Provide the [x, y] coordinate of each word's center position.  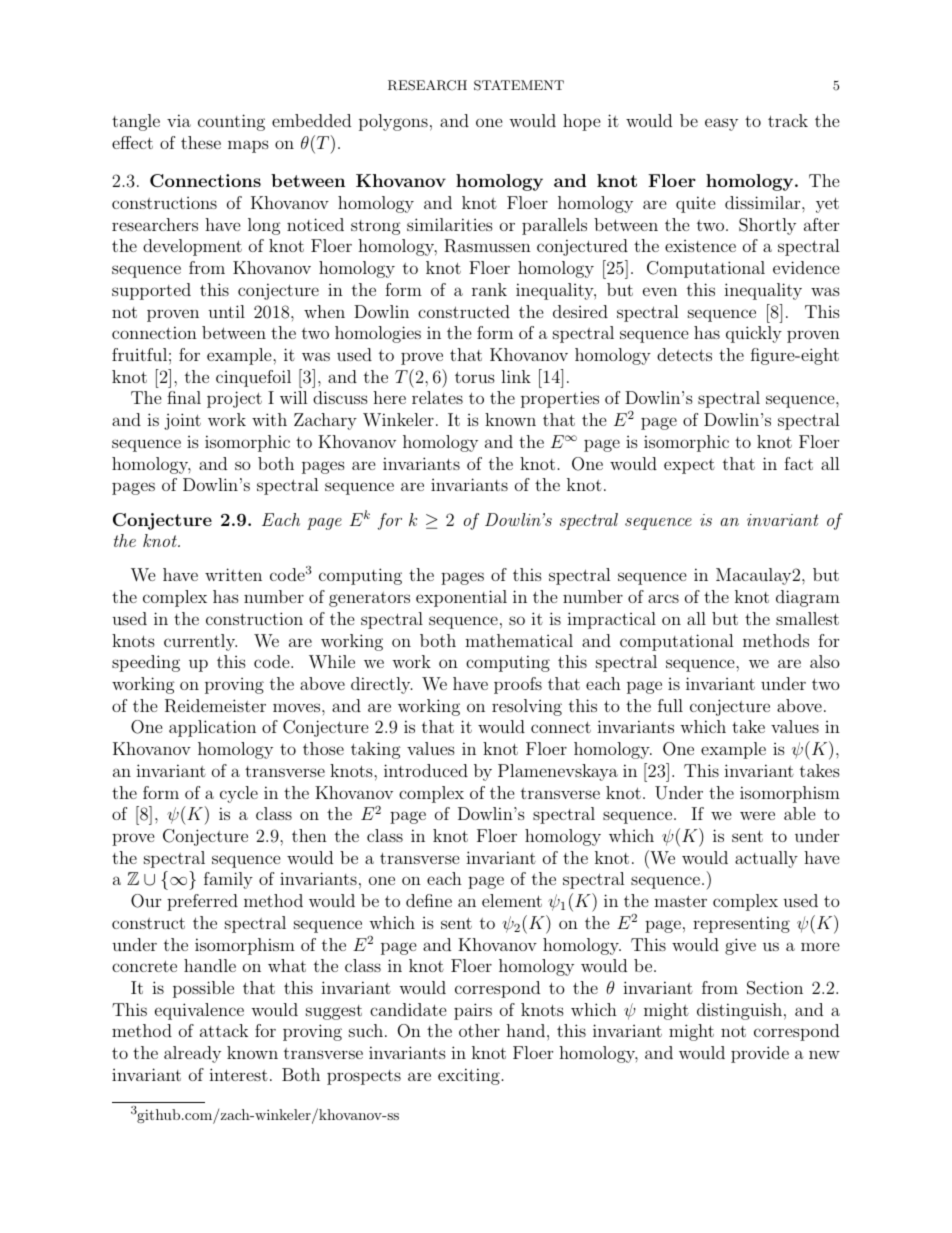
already [192, 1054]
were [757, 815]
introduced [426, 770]
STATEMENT [519, 85]
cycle [239, 794]
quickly [754, 334]
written [233, 574]
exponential [461, 598]
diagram [808, 598]
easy [721, 124]
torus [475, 377]
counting [231, 122]
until [226, 311]
